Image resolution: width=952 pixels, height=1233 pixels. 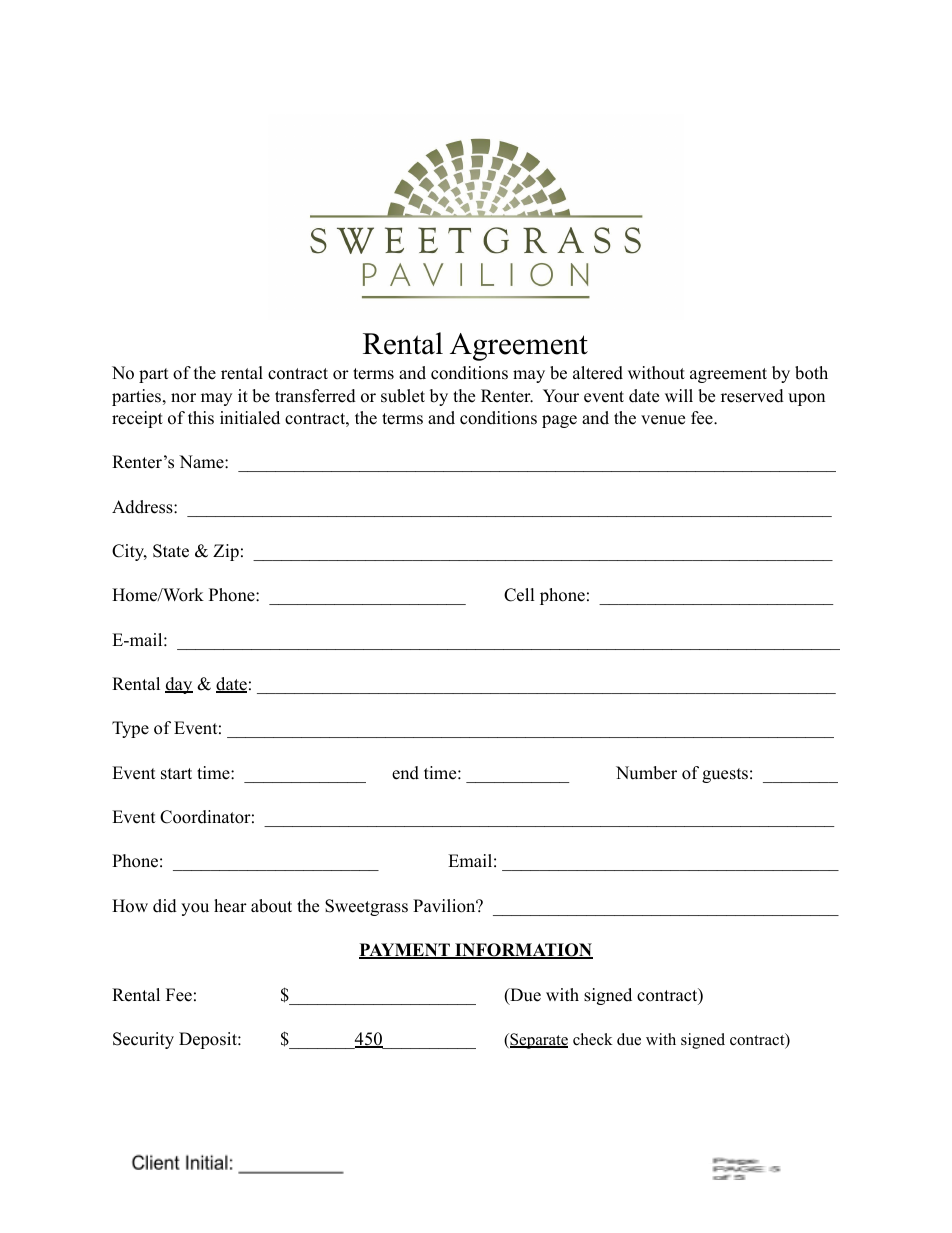 I want to click on Deposit, so click(x=209, y=1040).
